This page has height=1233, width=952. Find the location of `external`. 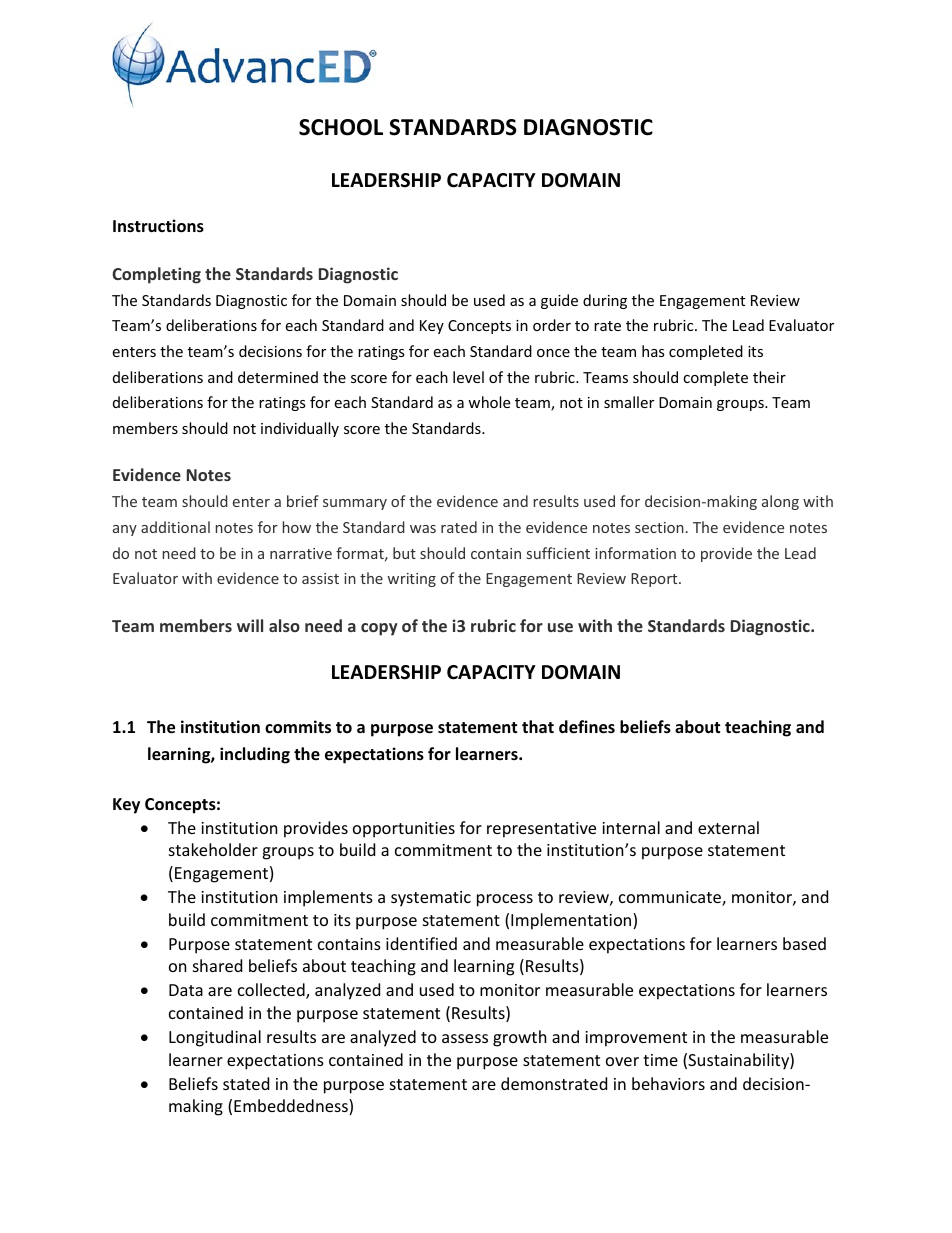

external is located at coordinates (728, 827).
